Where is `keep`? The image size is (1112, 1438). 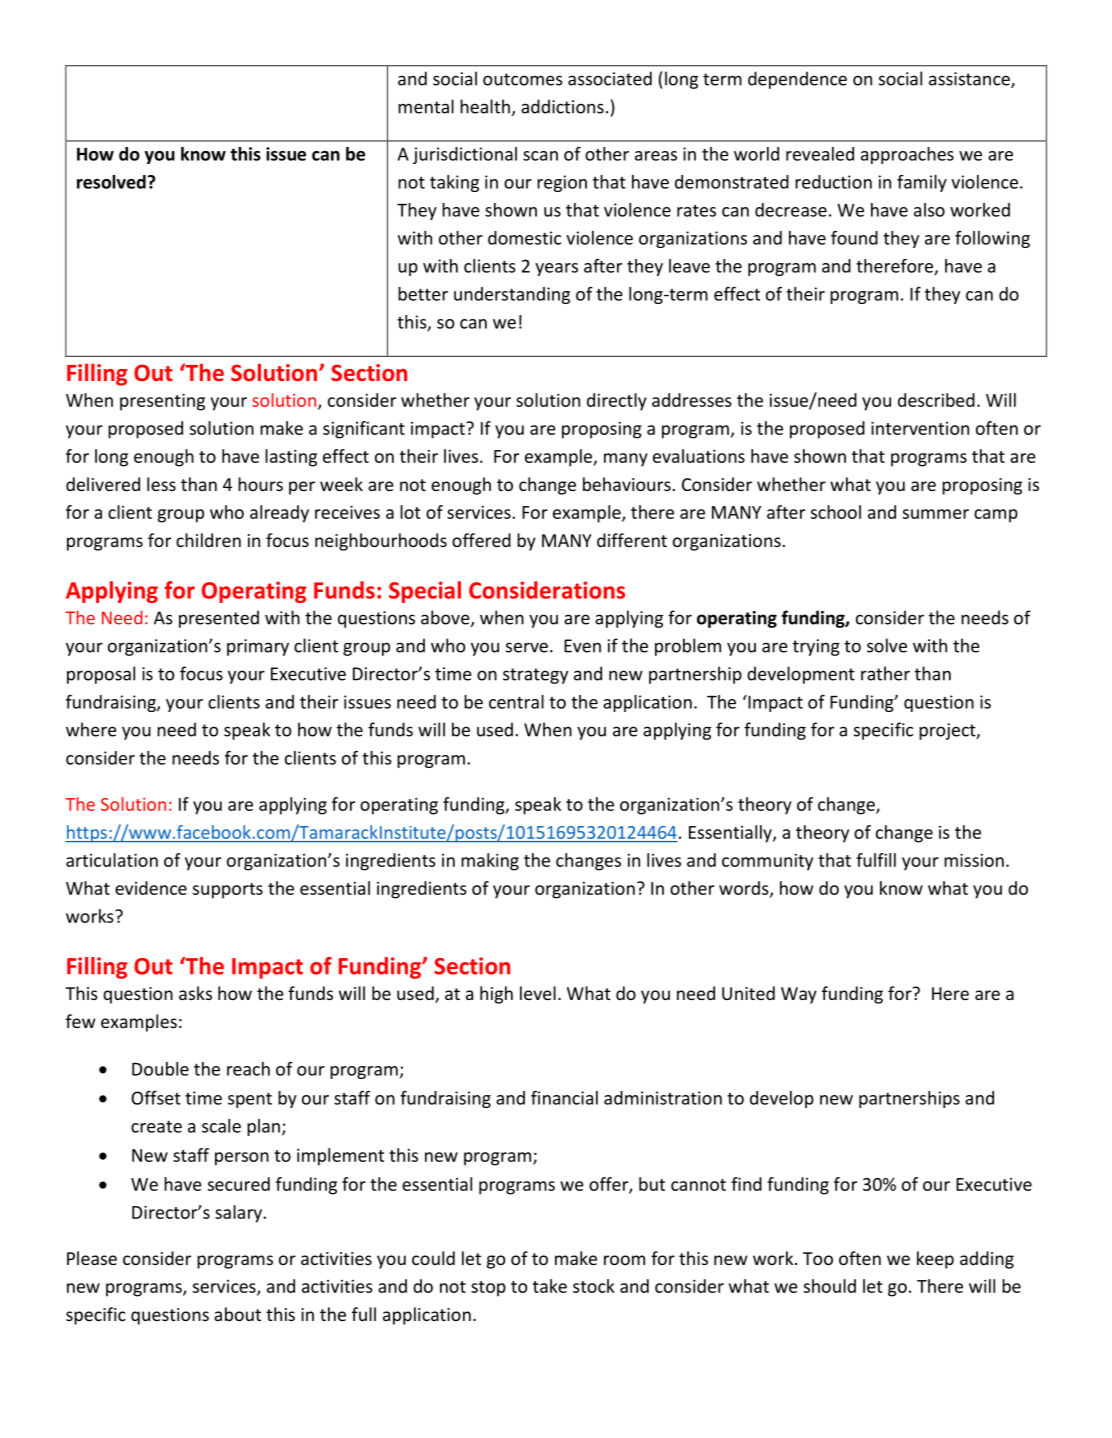 keep is located at coordinates (935, 1260).
